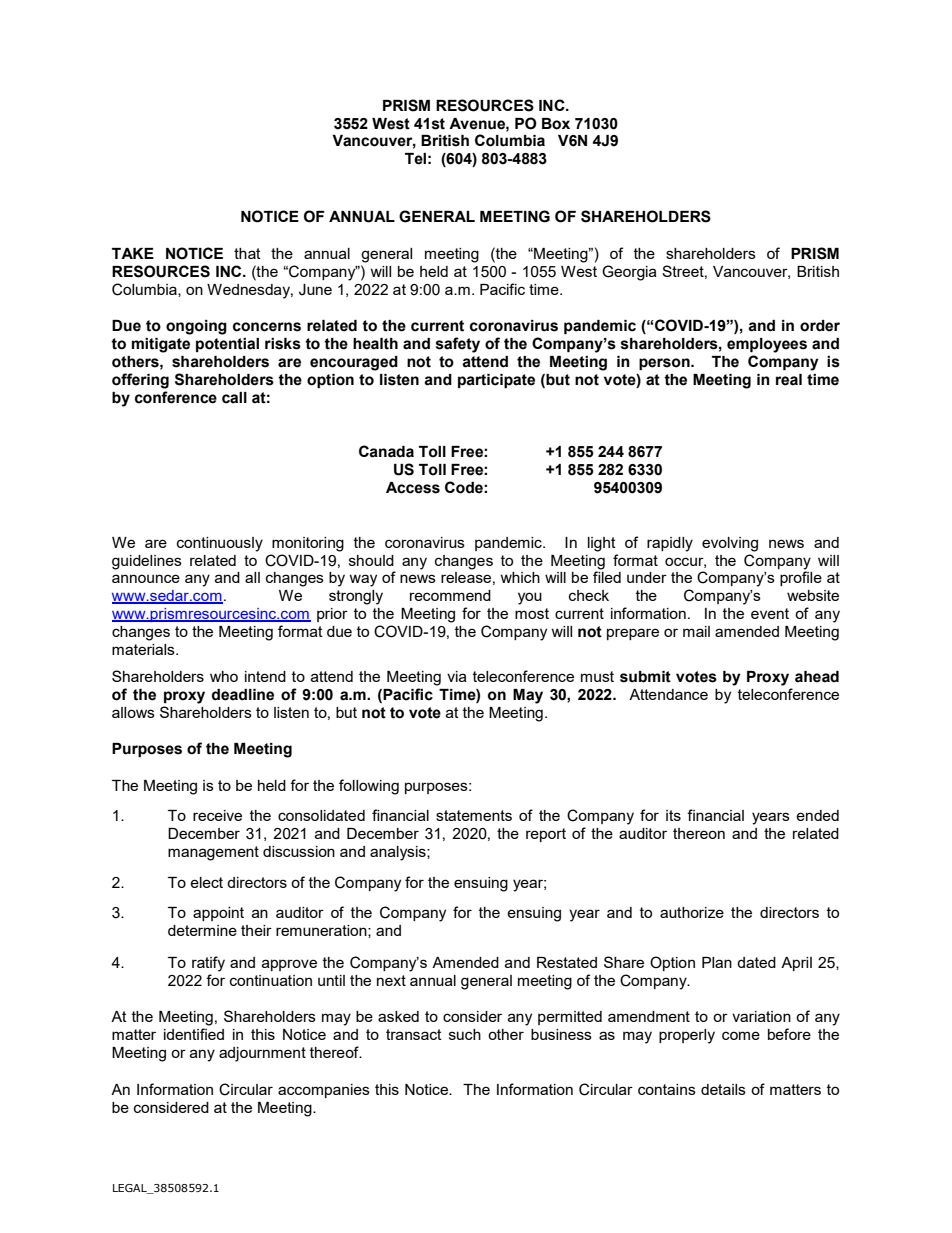 This document has height=1233, width=952. What do you see at coordinates (465, 1034) in the document?
I see `such` at bounding box center [465, 1034].
